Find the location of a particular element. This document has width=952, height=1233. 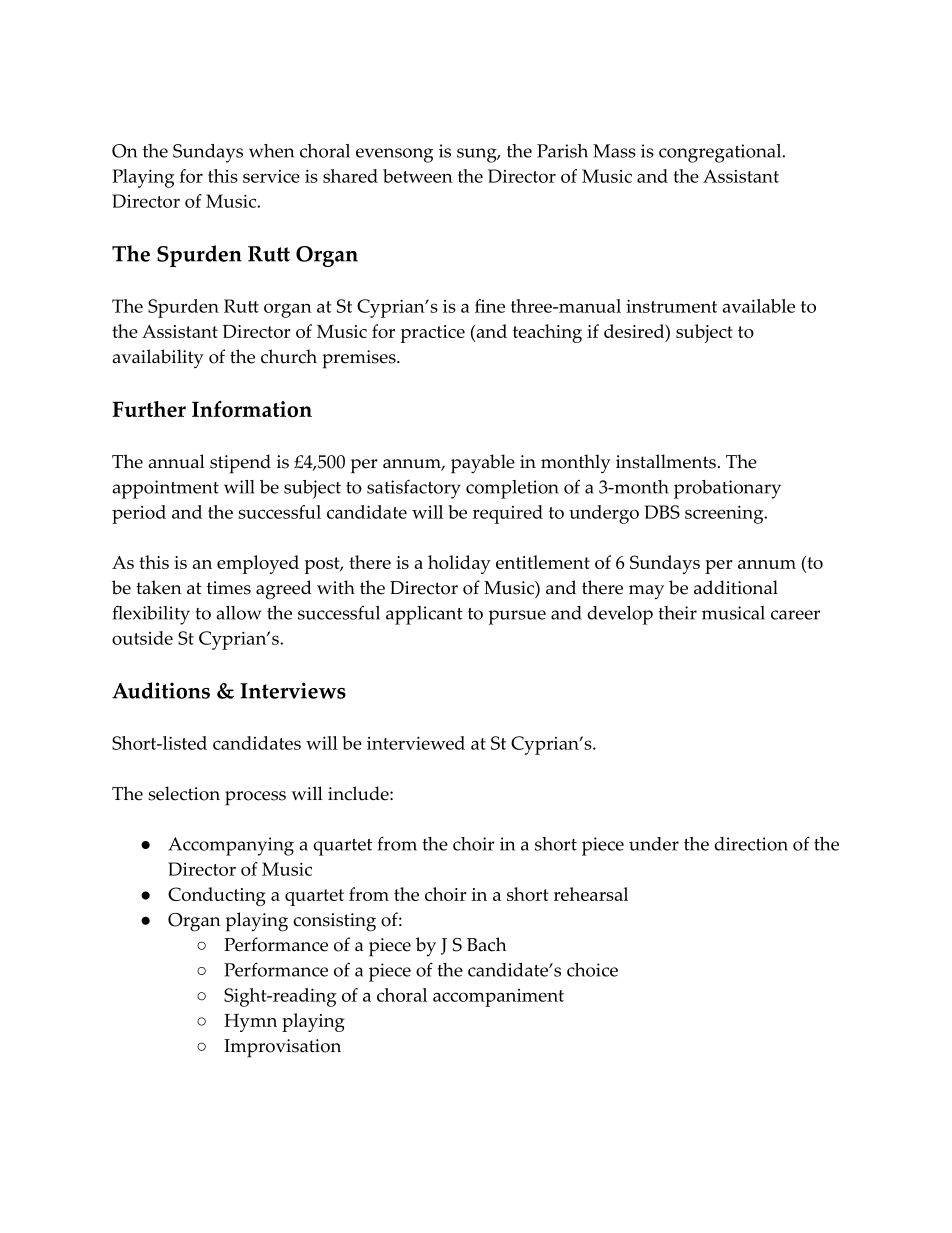

service is located at coordinates (271, 176).
